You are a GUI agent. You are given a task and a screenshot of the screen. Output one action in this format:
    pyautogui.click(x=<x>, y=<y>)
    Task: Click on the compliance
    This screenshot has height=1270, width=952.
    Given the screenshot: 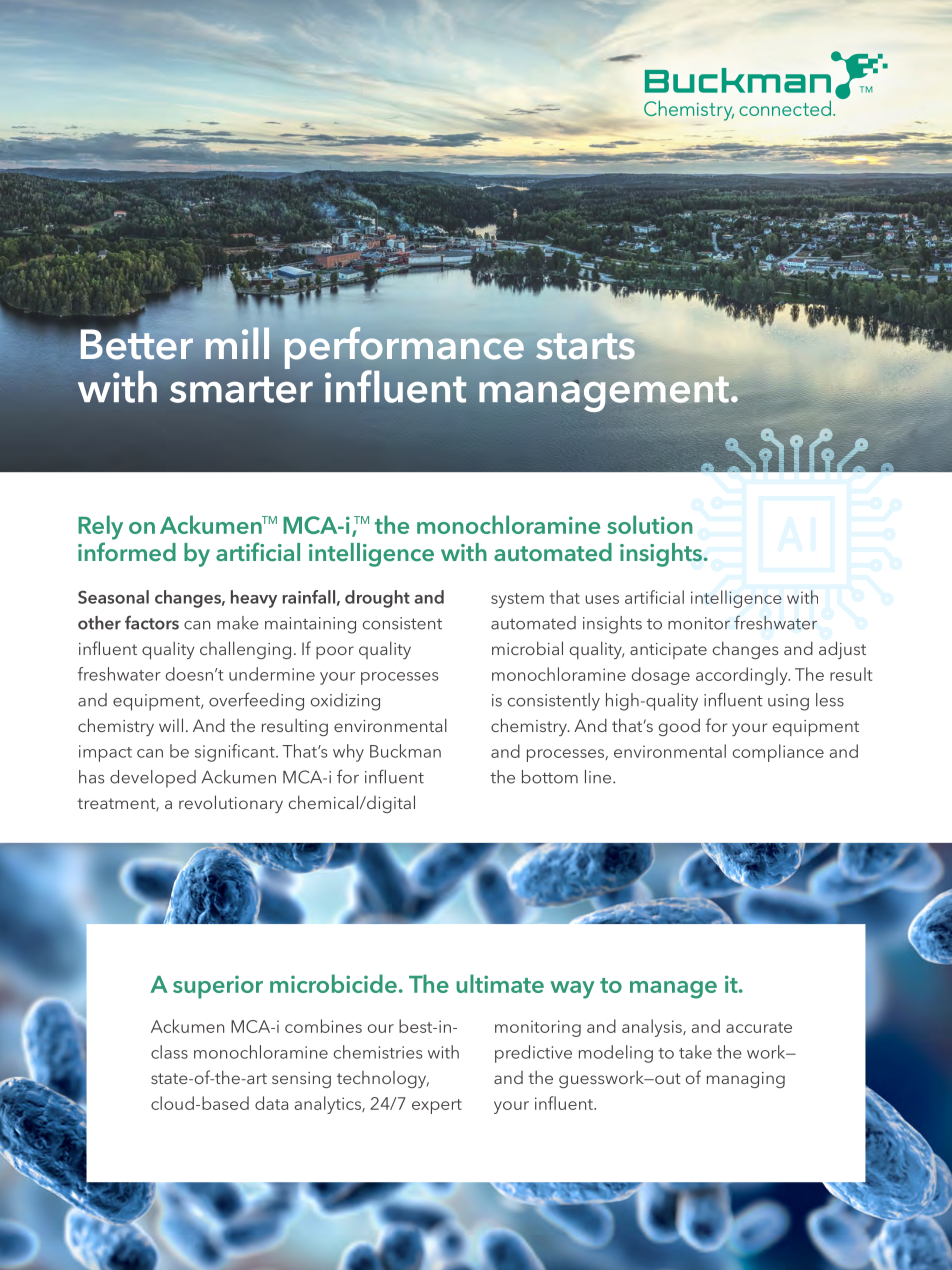 What is the action you would take?
    pyautogui.click(x=778, y=753)
